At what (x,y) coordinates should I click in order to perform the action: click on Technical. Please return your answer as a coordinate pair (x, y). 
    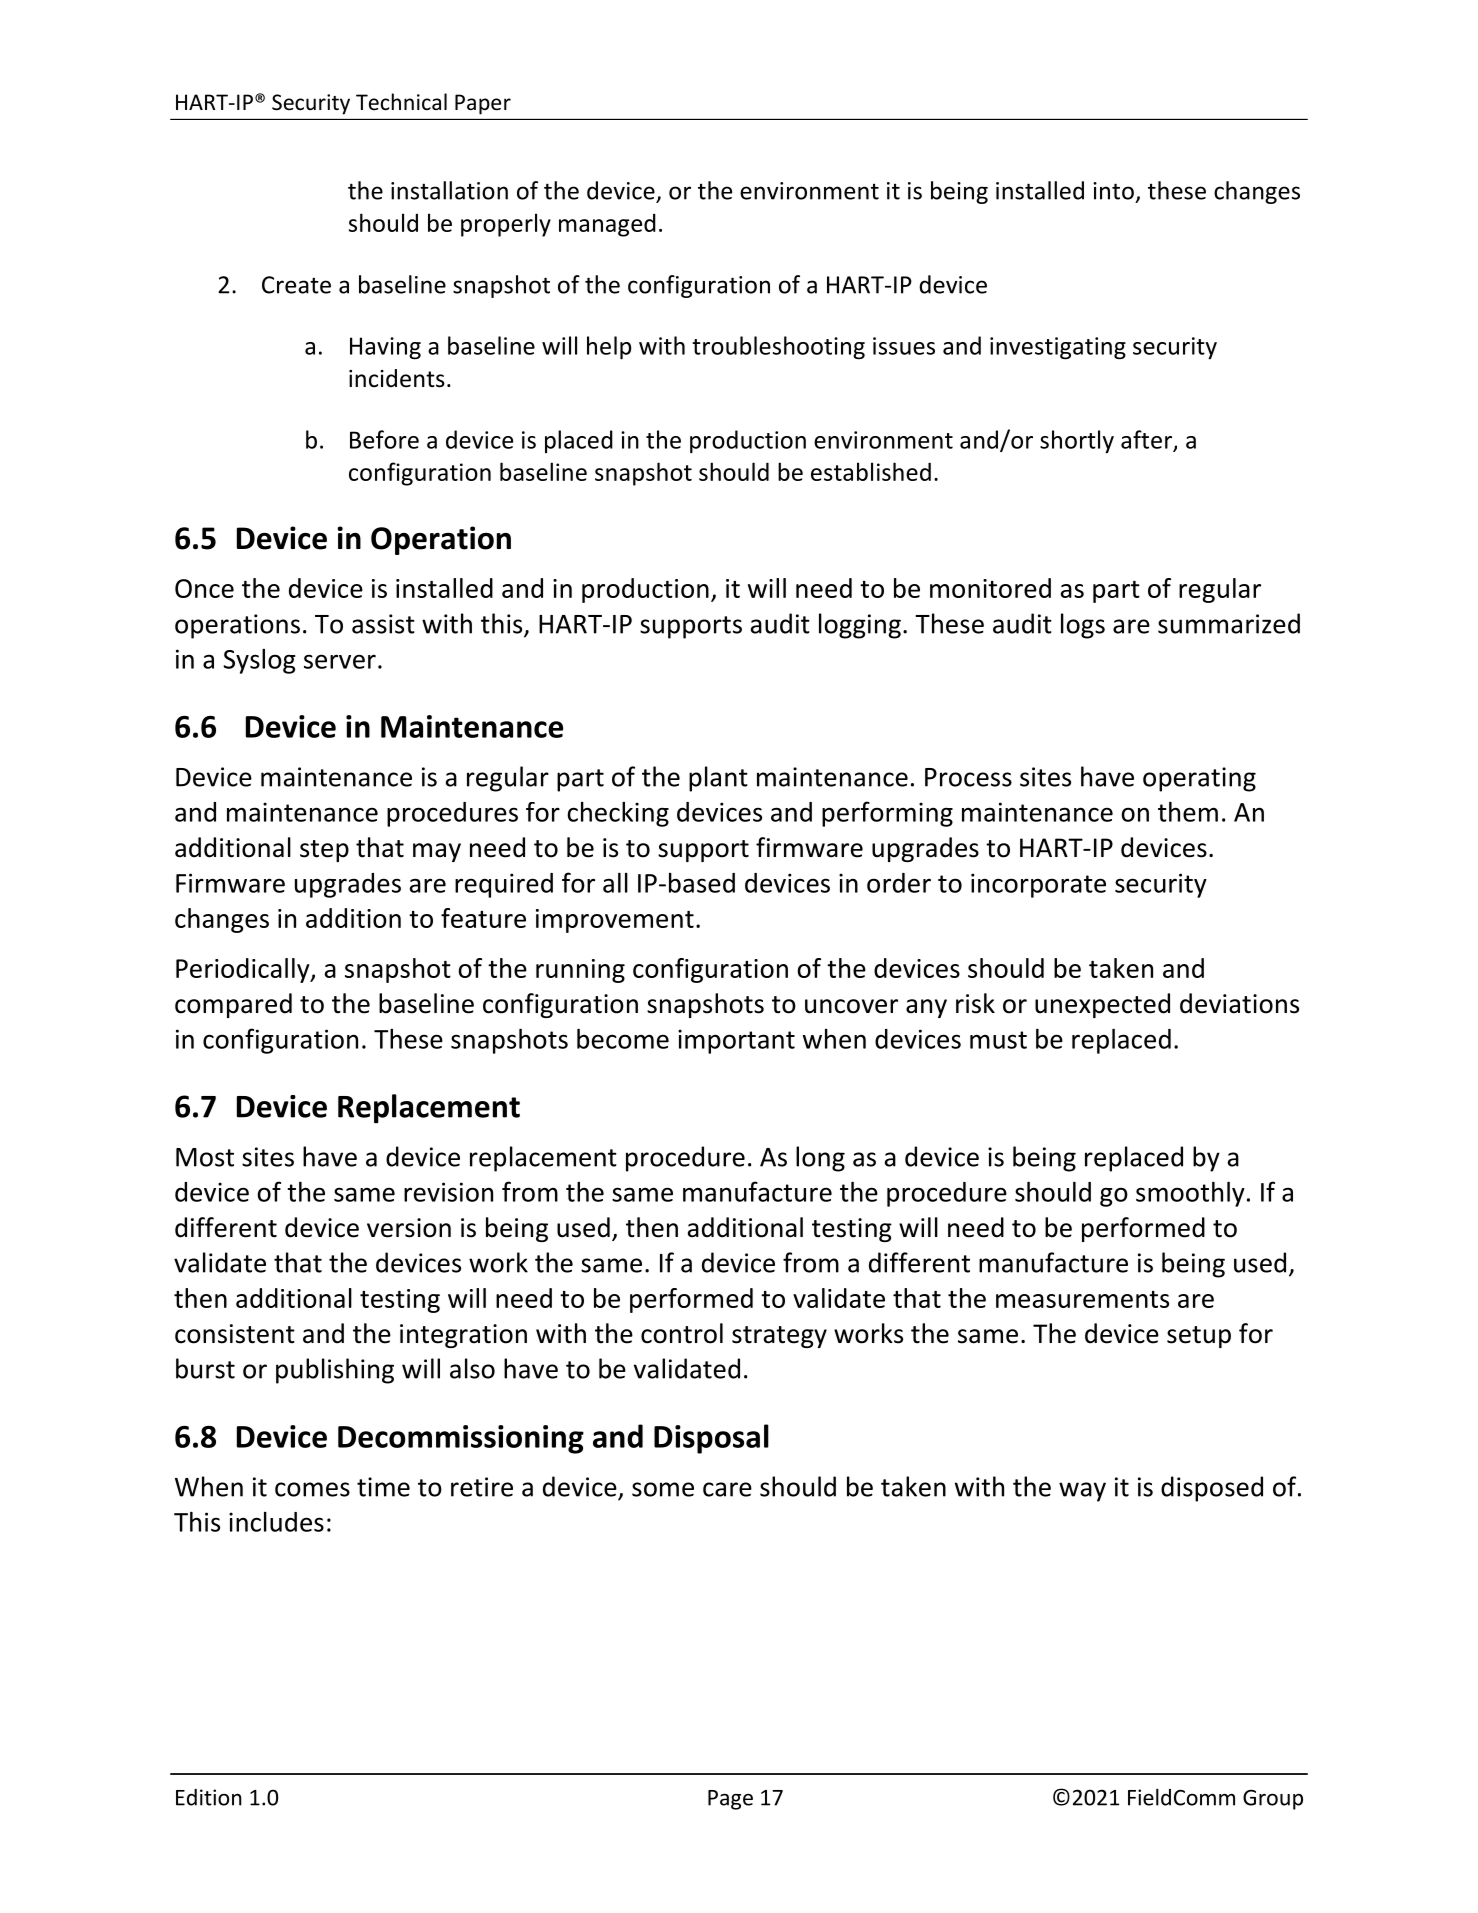
    Looking at the image, I should click on (401, 102).
